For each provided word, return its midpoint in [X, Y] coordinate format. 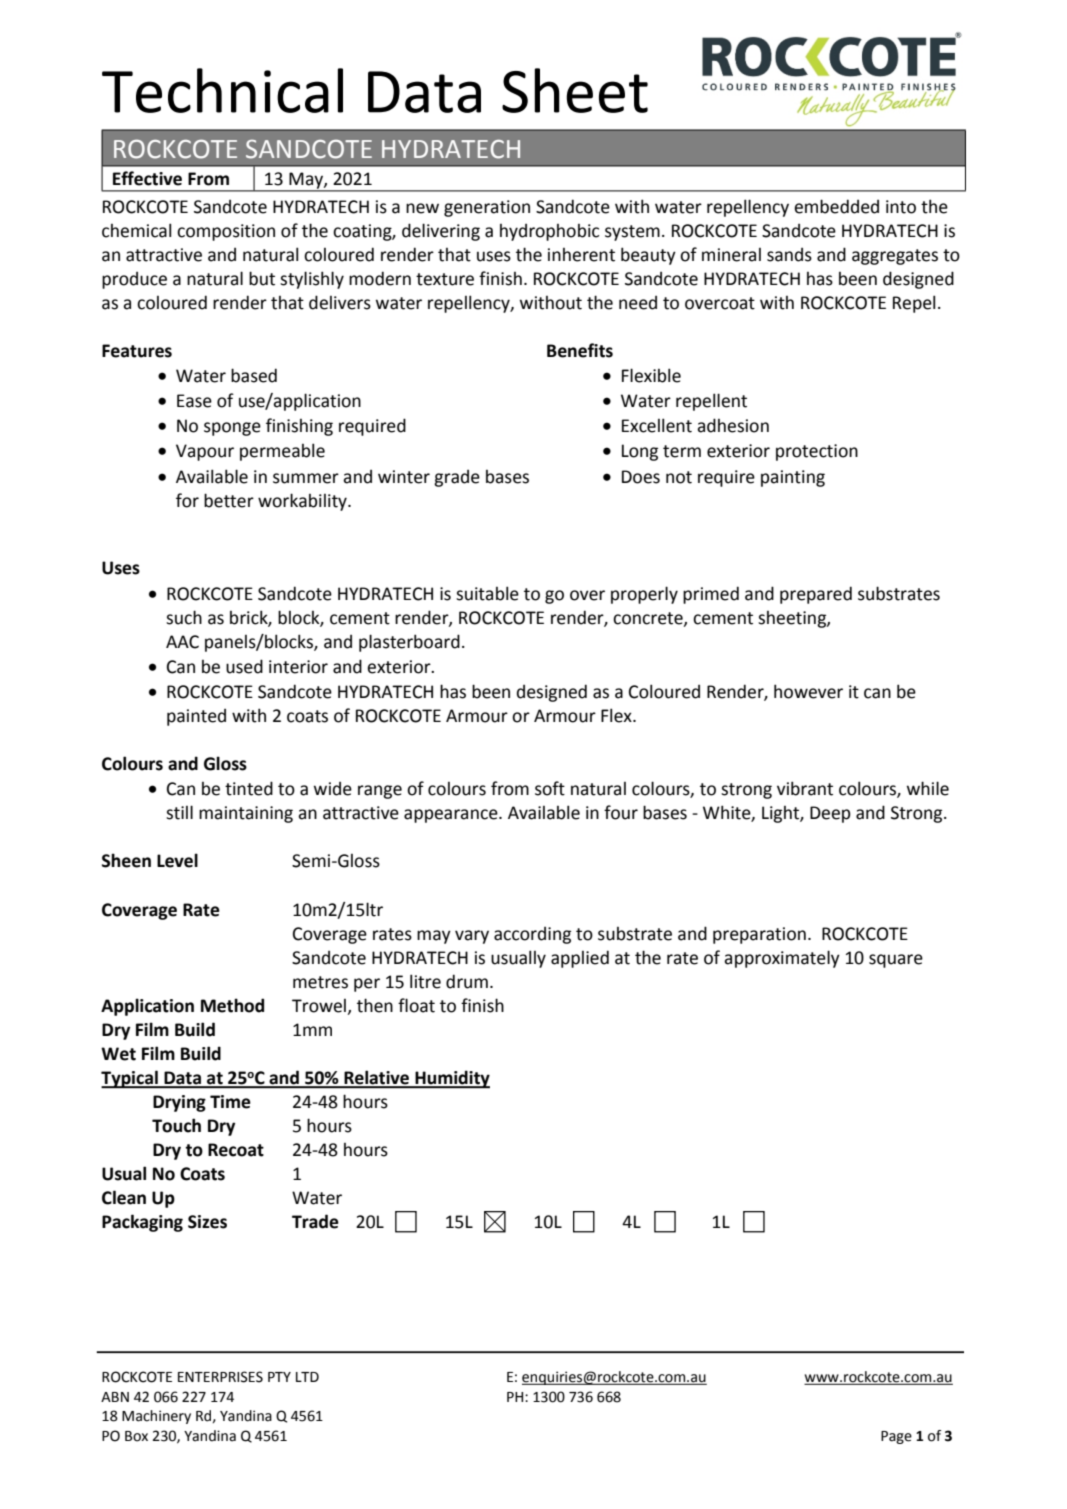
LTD [307, 1377]
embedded [836, 206]
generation [487, 208]
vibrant [805, 788]
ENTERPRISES [220, 1377]
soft [550, 788]
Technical [222, 90]
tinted [249, 788]
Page [896, 1437]
